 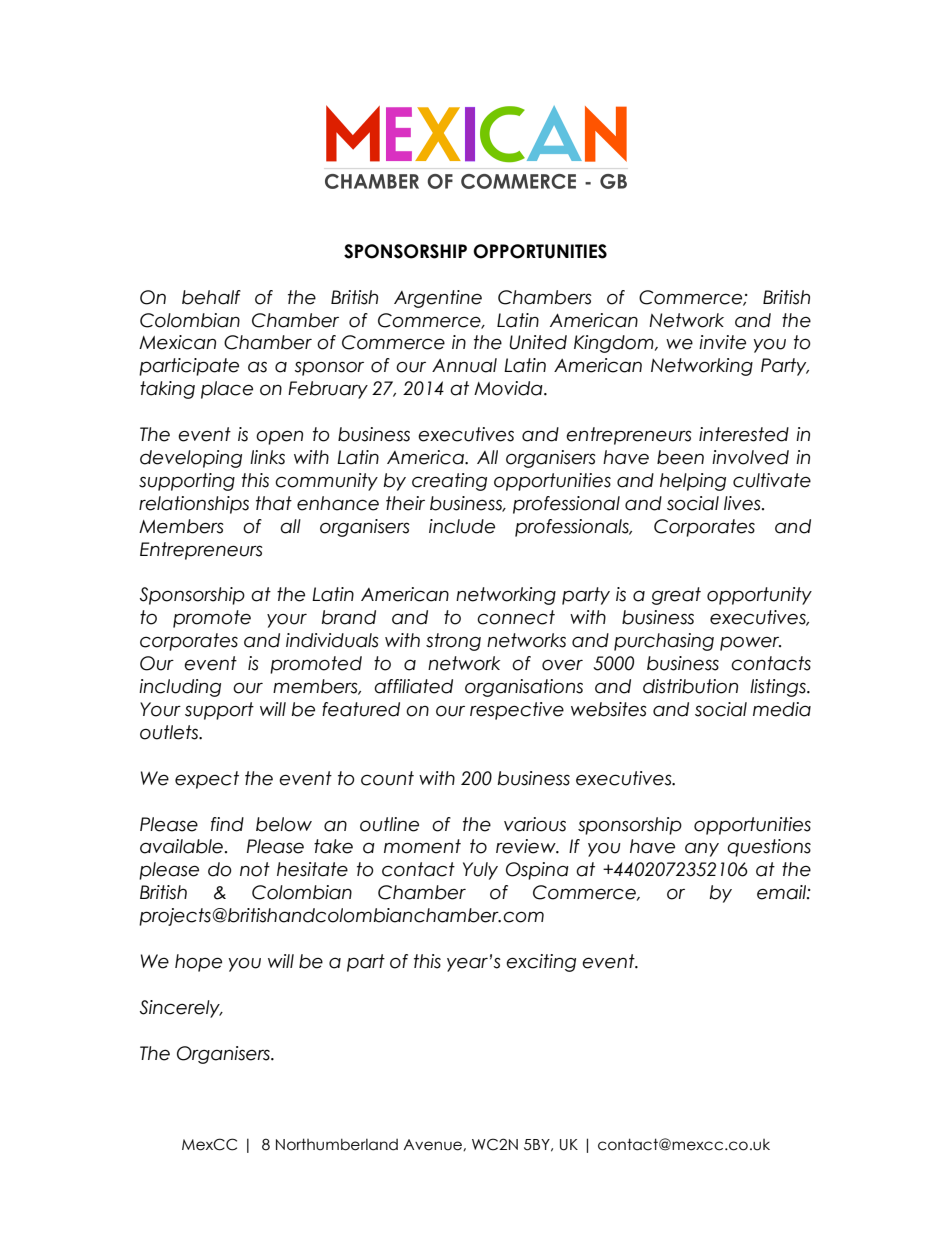 I want to click on invite, so click(x=722, y=342).
